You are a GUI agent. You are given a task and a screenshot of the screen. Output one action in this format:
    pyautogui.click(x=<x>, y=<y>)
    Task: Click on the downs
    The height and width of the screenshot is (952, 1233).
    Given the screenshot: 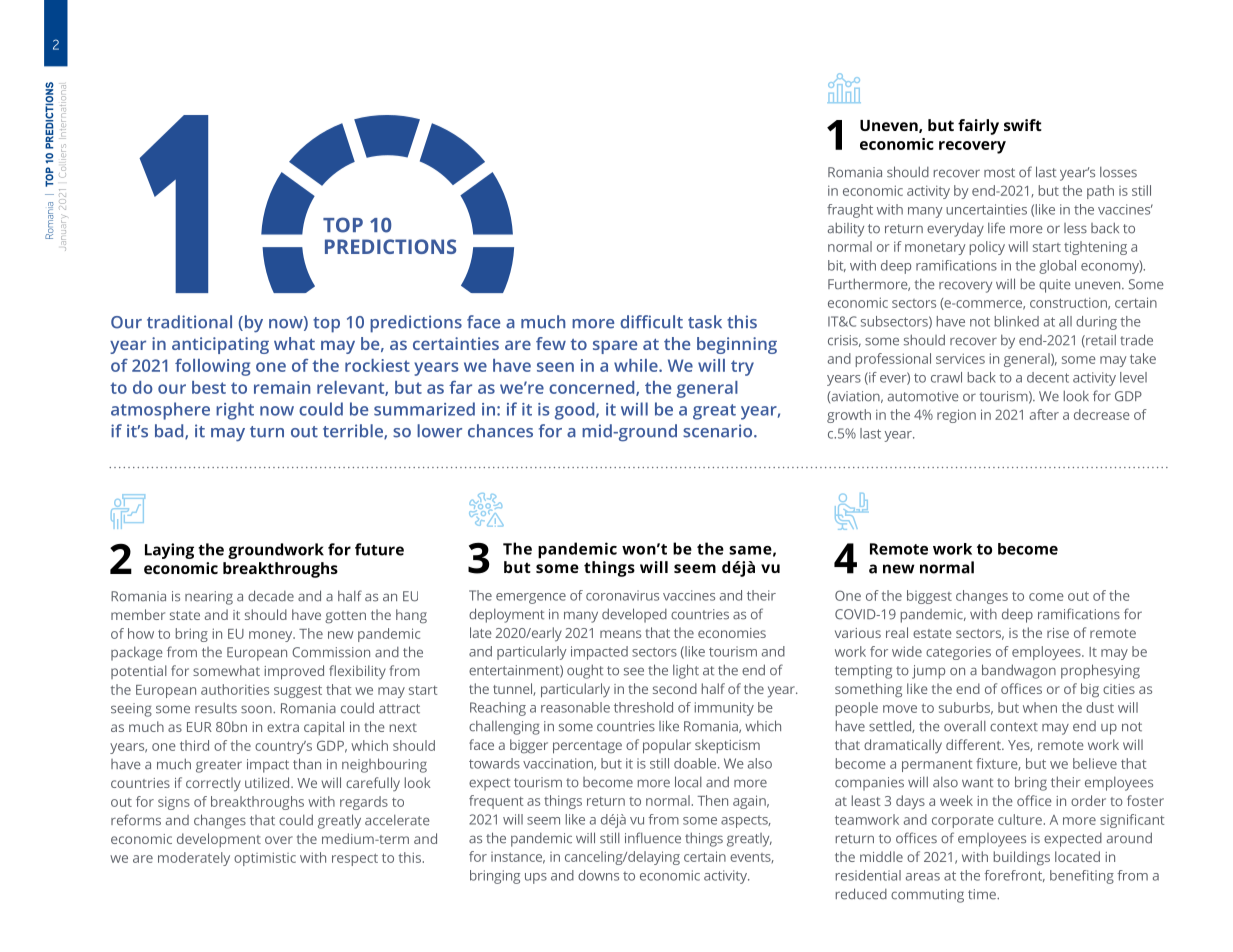 What is the action you would take?
    pyautogui.click(x=598, y=875)
